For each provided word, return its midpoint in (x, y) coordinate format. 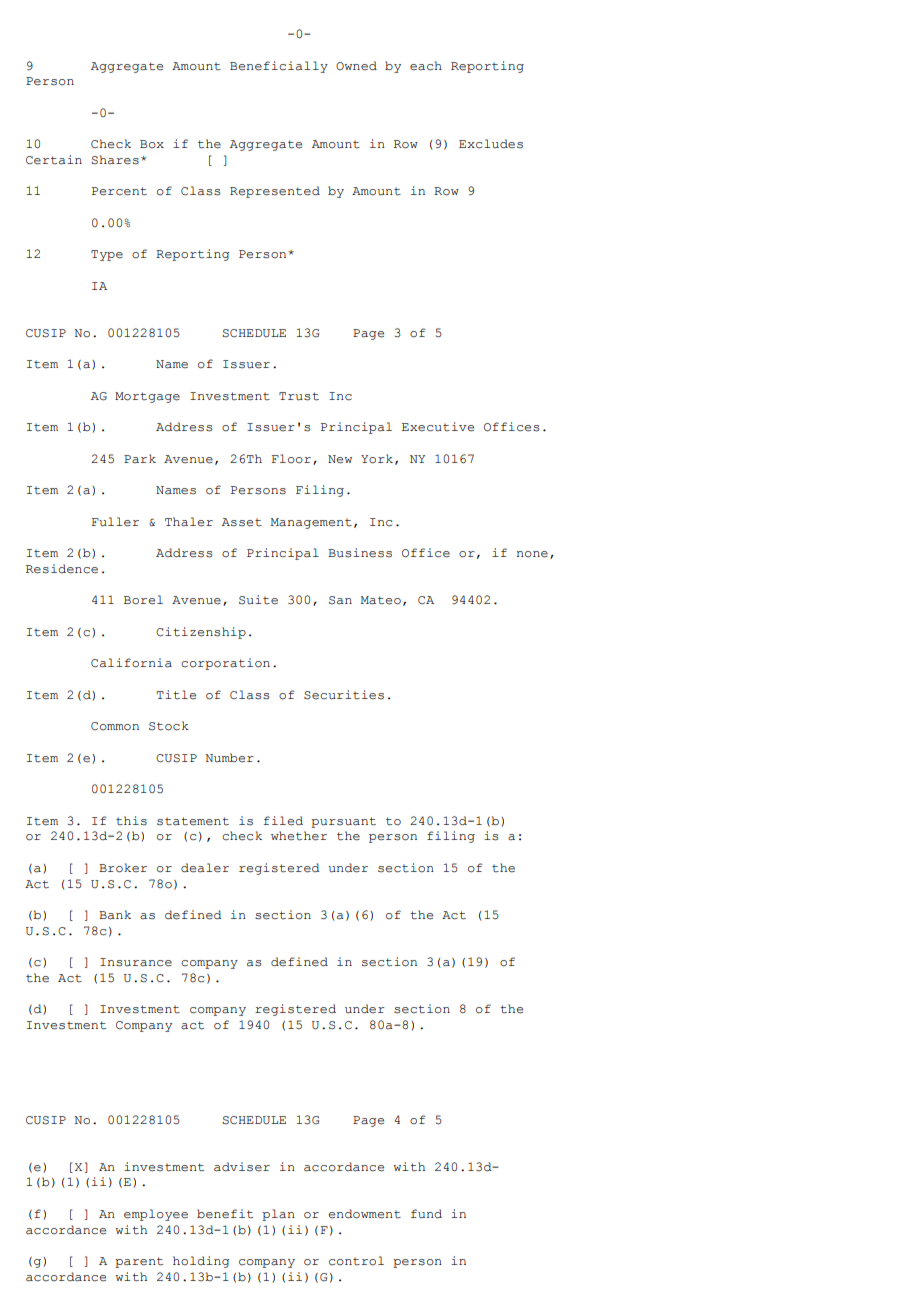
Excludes (491, 144)
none (532, 554)
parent (139, 1262)
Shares (115, 160)
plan (278, 1215)
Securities (344, 695)
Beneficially (279, 67)
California (131, 663)
